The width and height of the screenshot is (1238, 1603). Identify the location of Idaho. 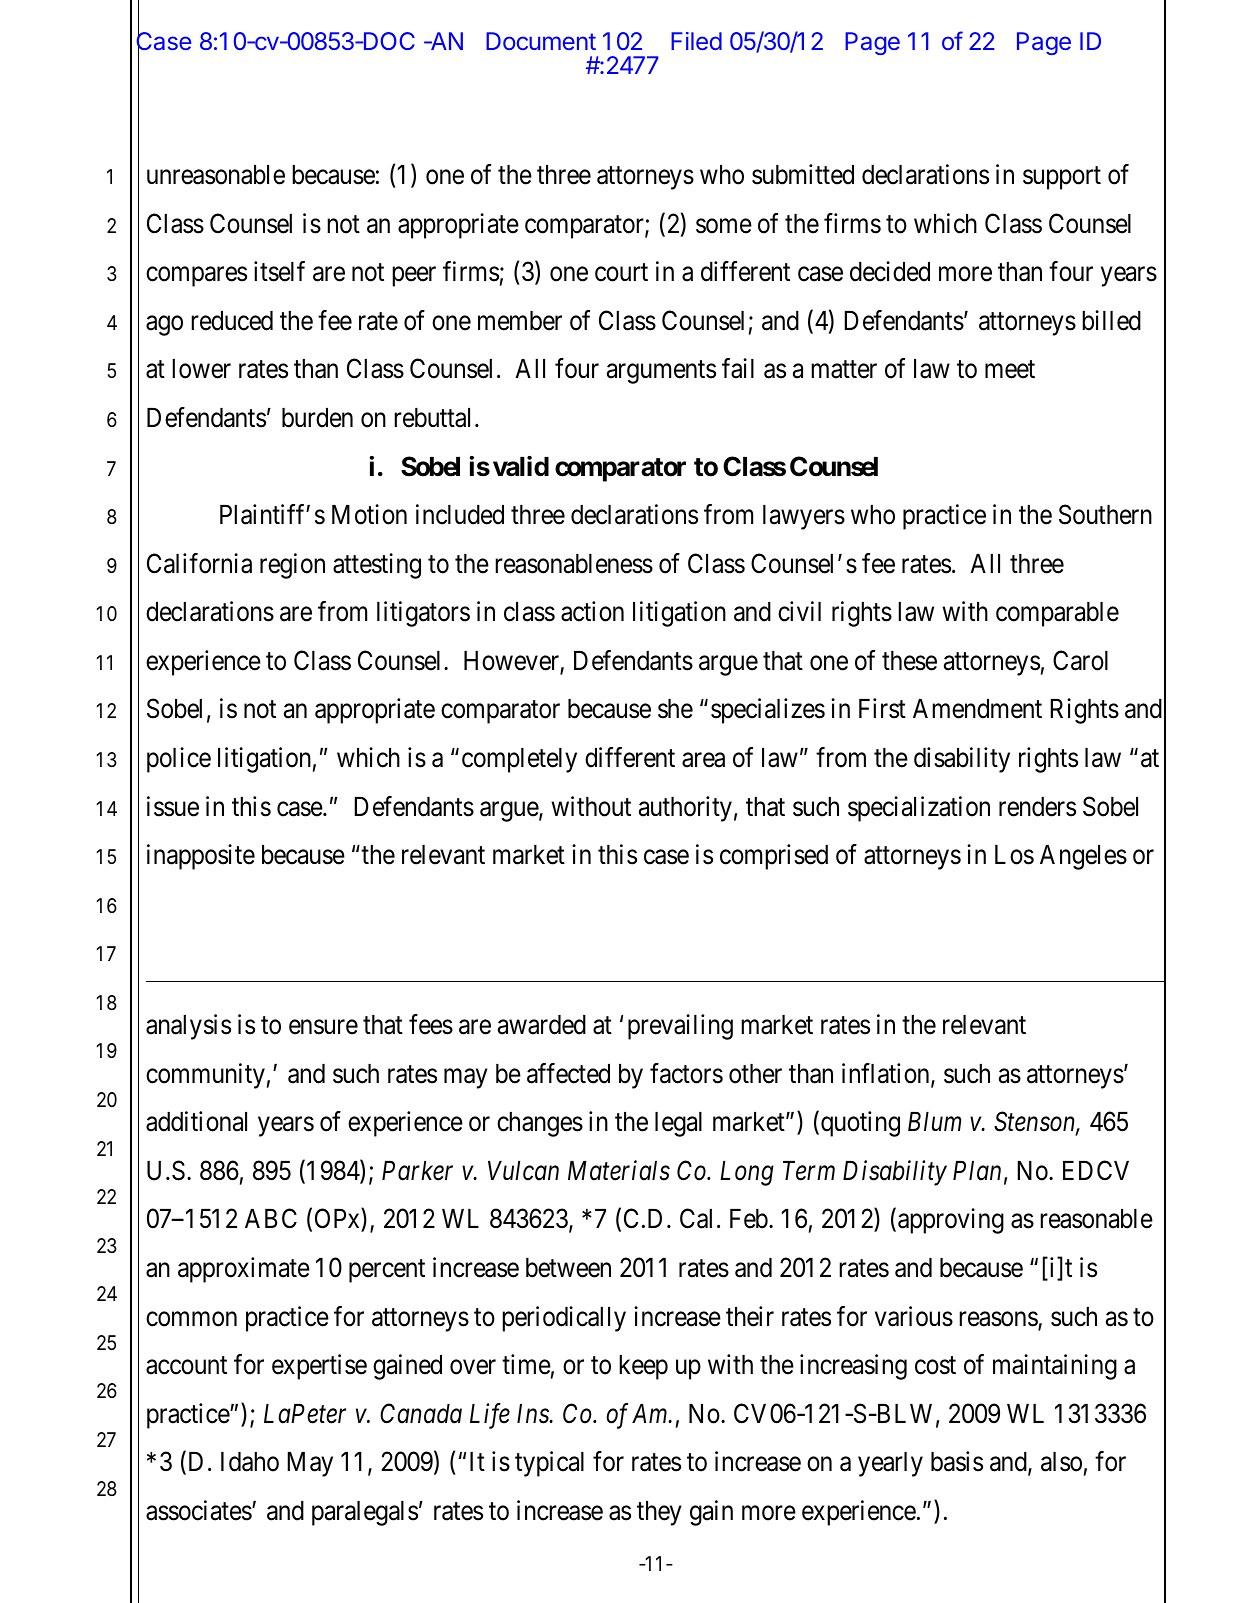
(250, 1462).
